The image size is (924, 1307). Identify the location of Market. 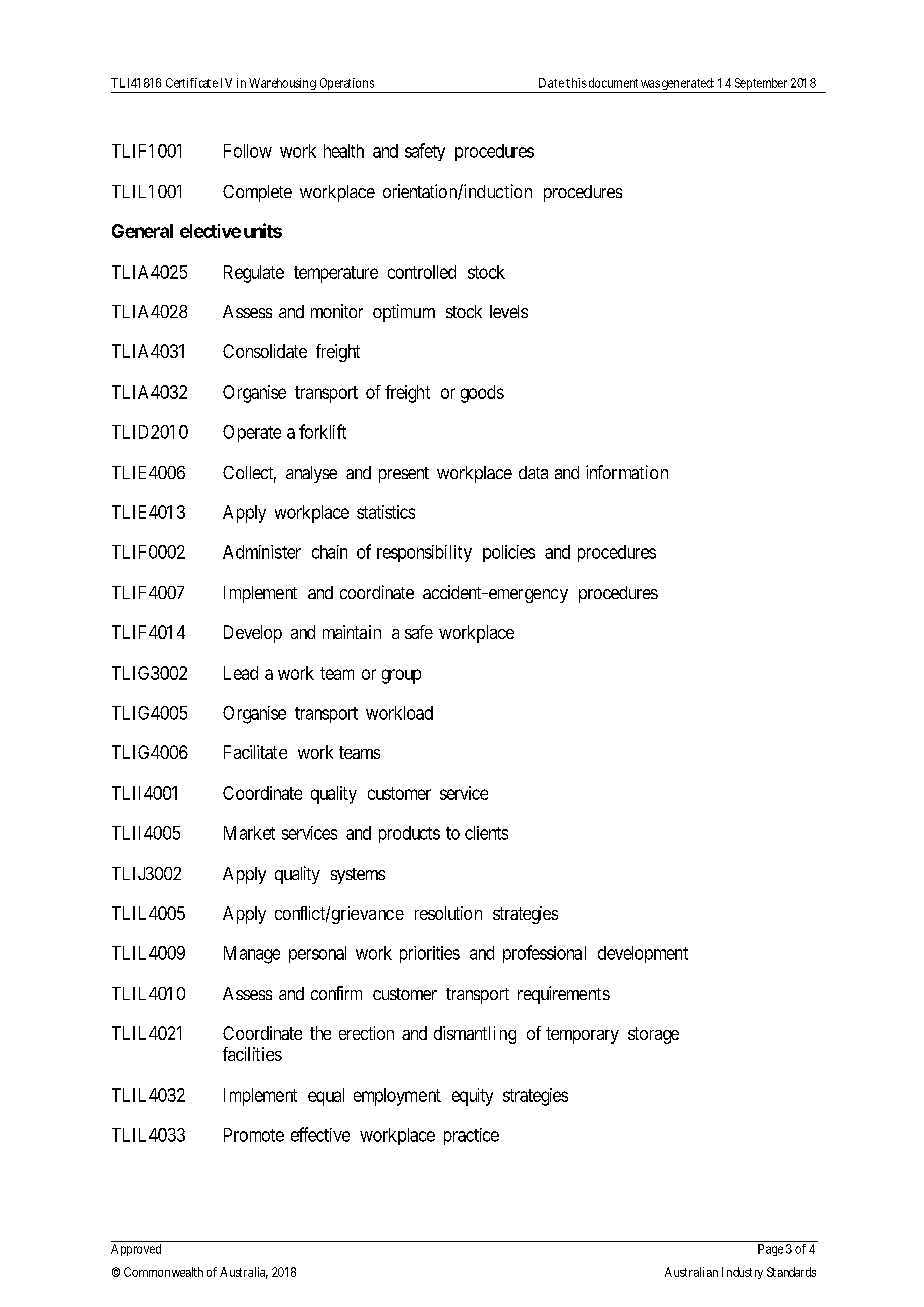
(249, 833).
